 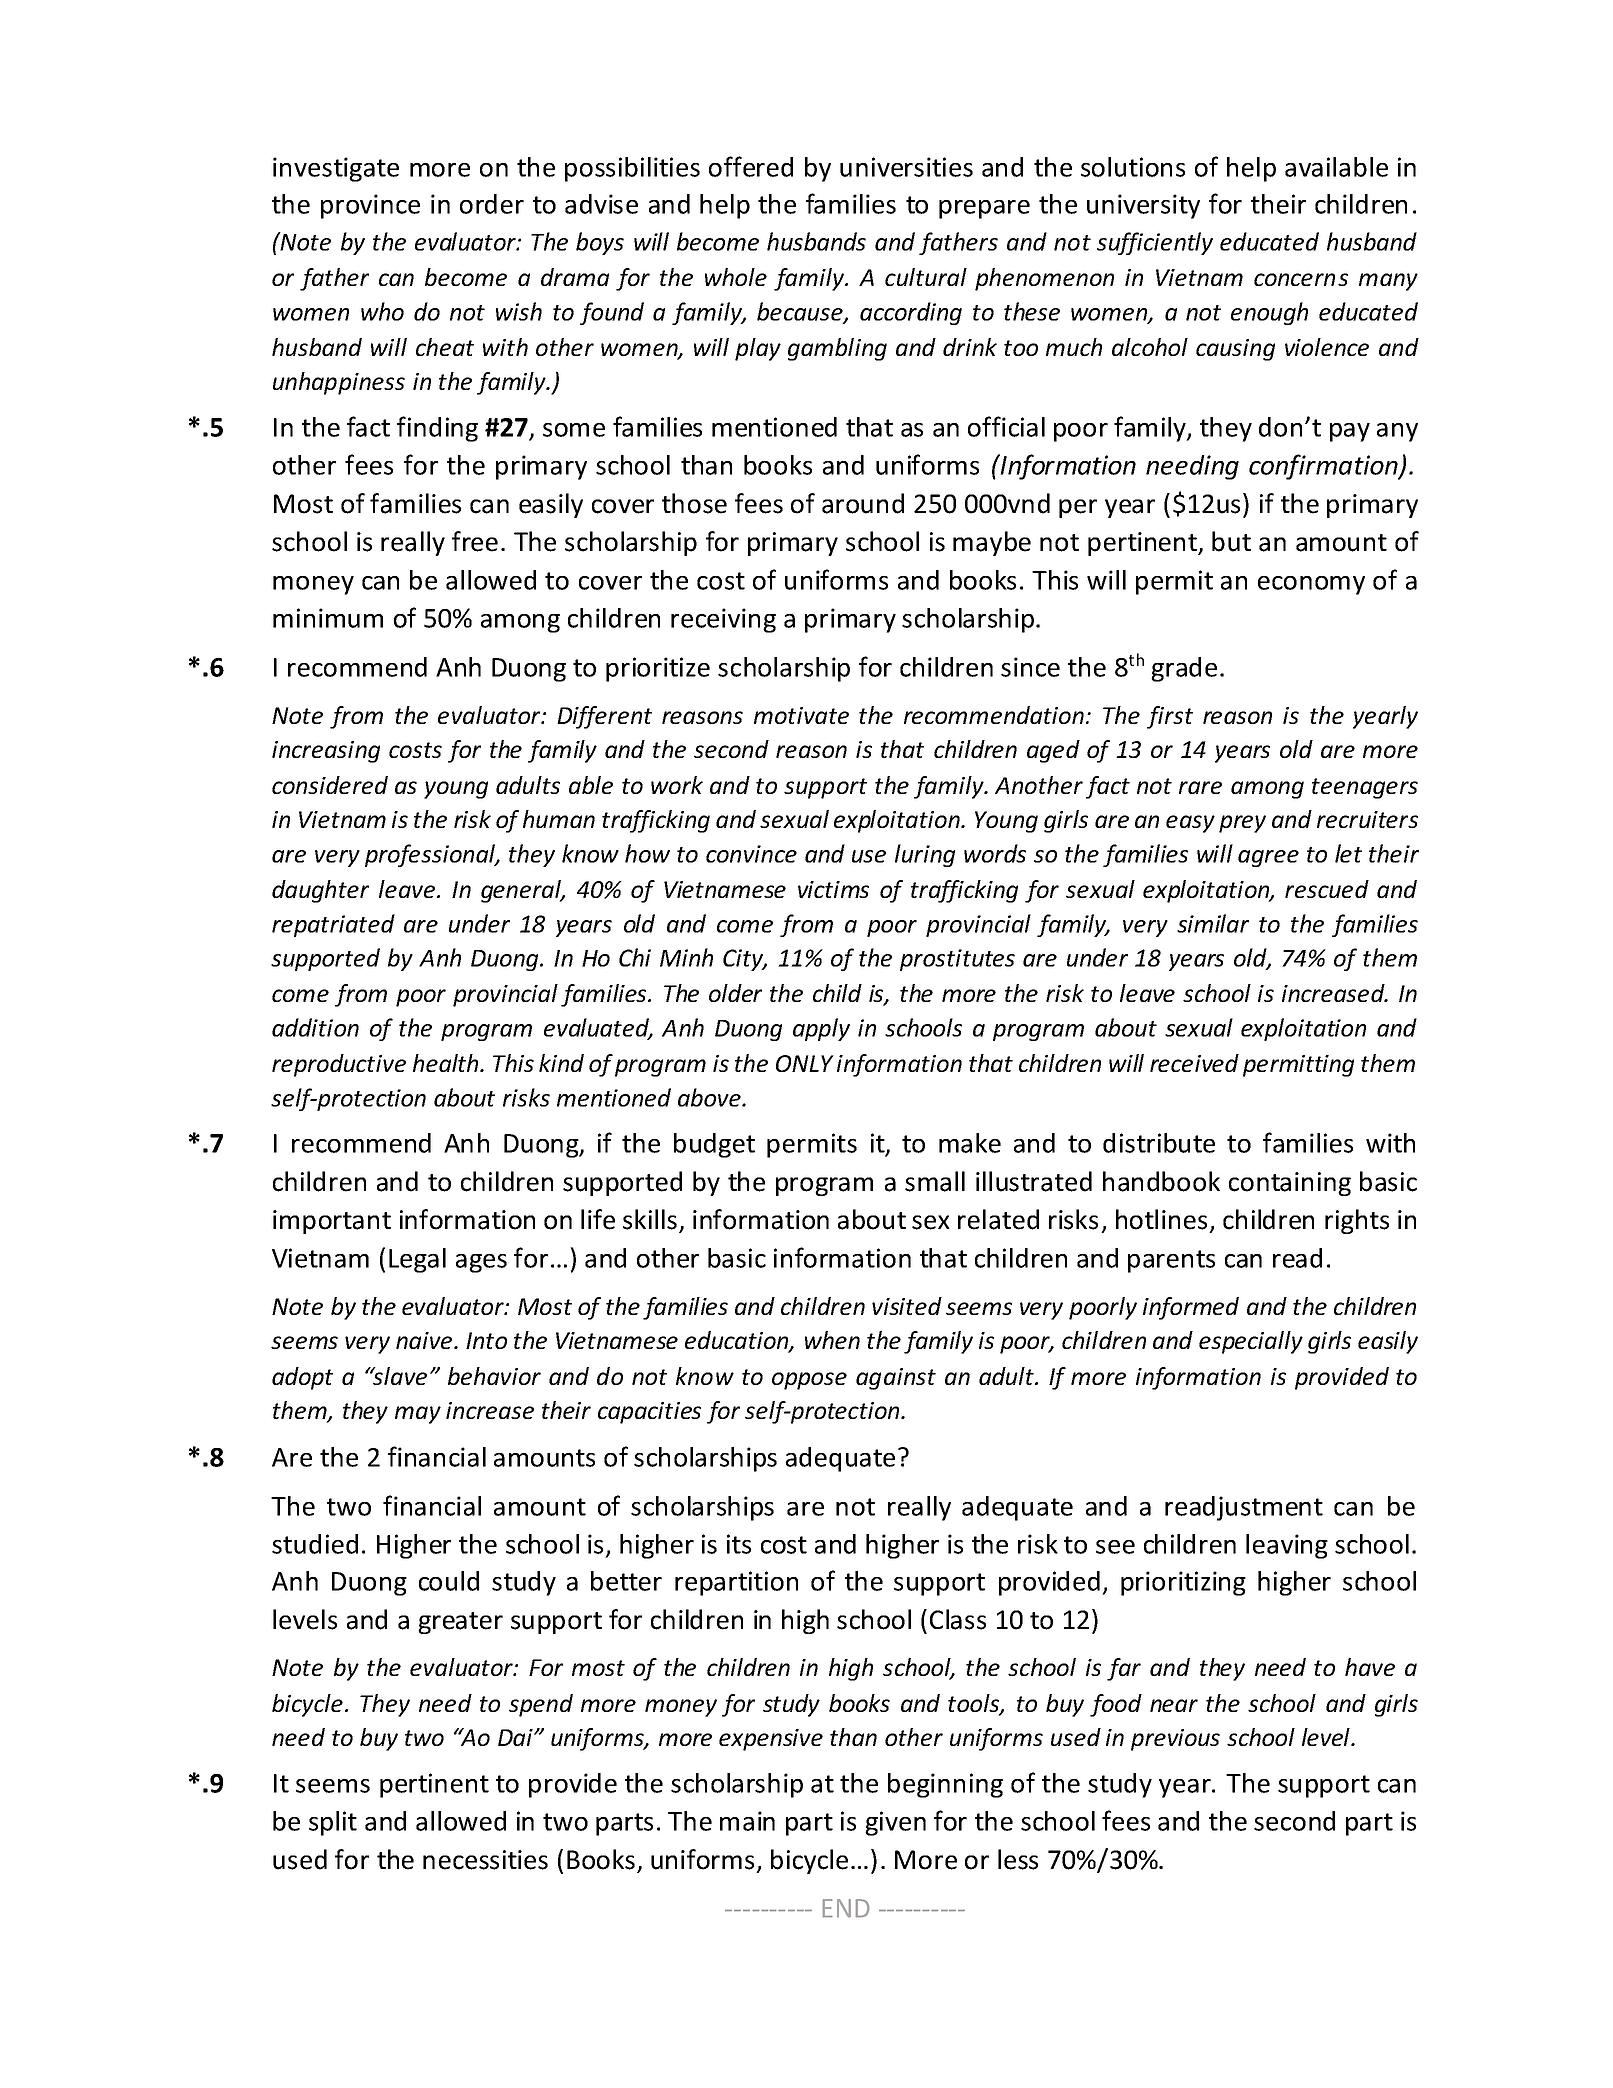 I want to click on order, so click(x=492, y=204).
